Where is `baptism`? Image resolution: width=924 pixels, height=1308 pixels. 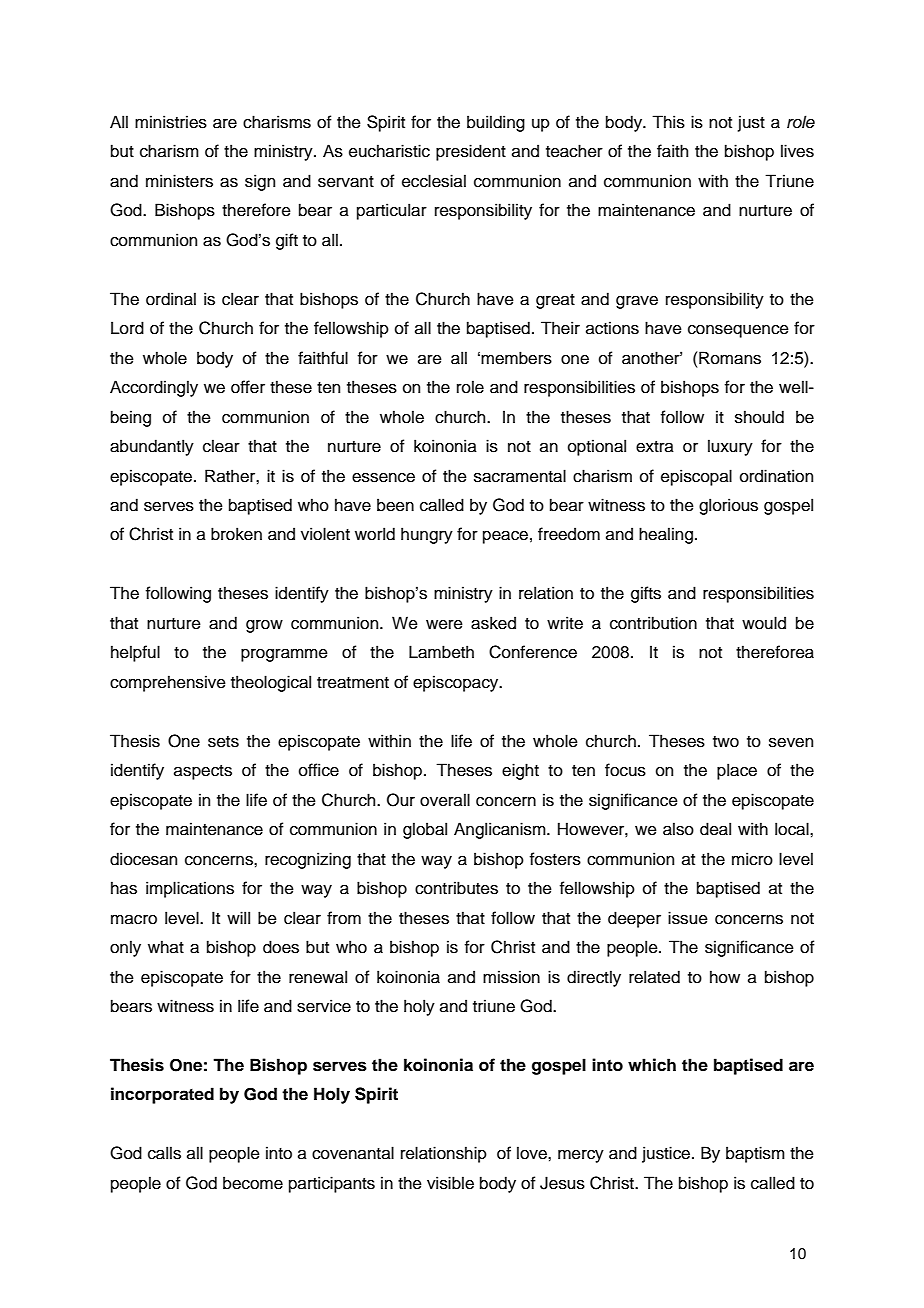 baptism is located at coordinates (755, 1154).
